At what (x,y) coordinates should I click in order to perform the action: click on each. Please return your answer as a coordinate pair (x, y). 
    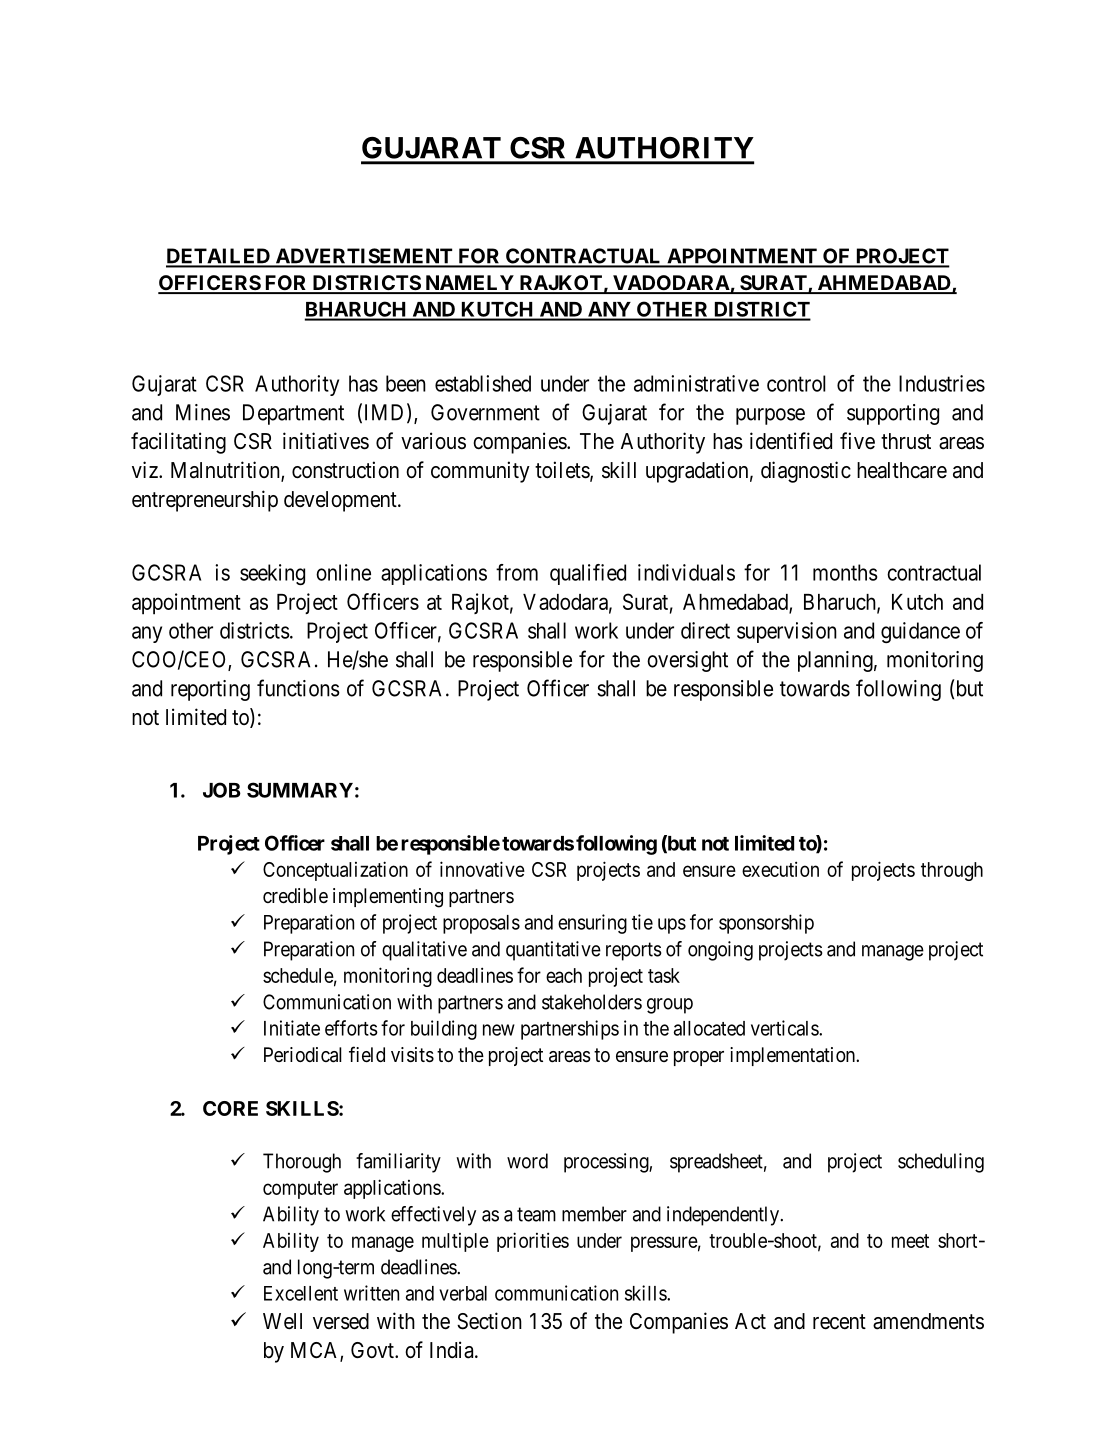
    Looking at the image, I should click on (564, 975).
